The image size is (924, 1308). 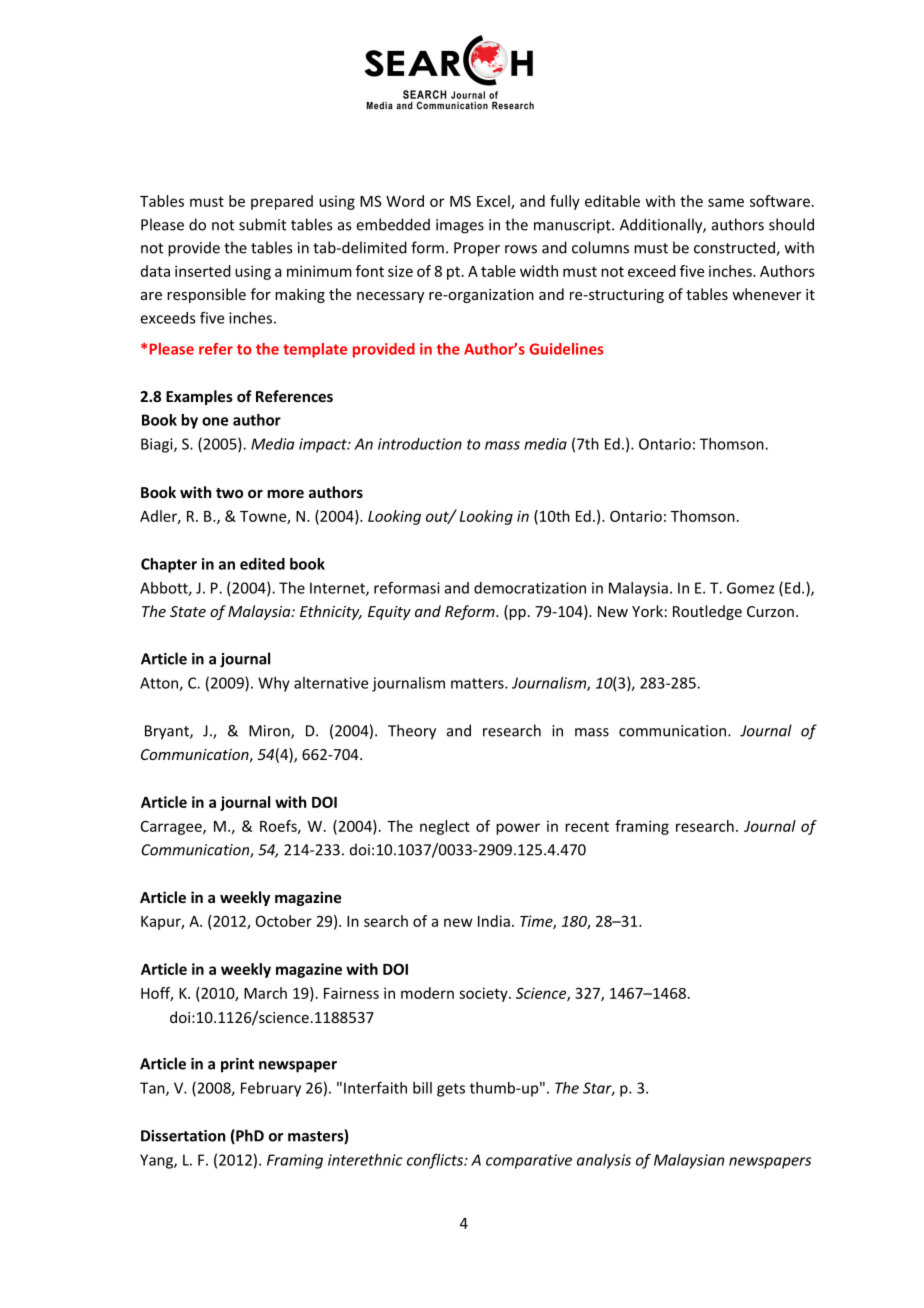 I want to click on conflicts, so click(x=436, y=1161).
